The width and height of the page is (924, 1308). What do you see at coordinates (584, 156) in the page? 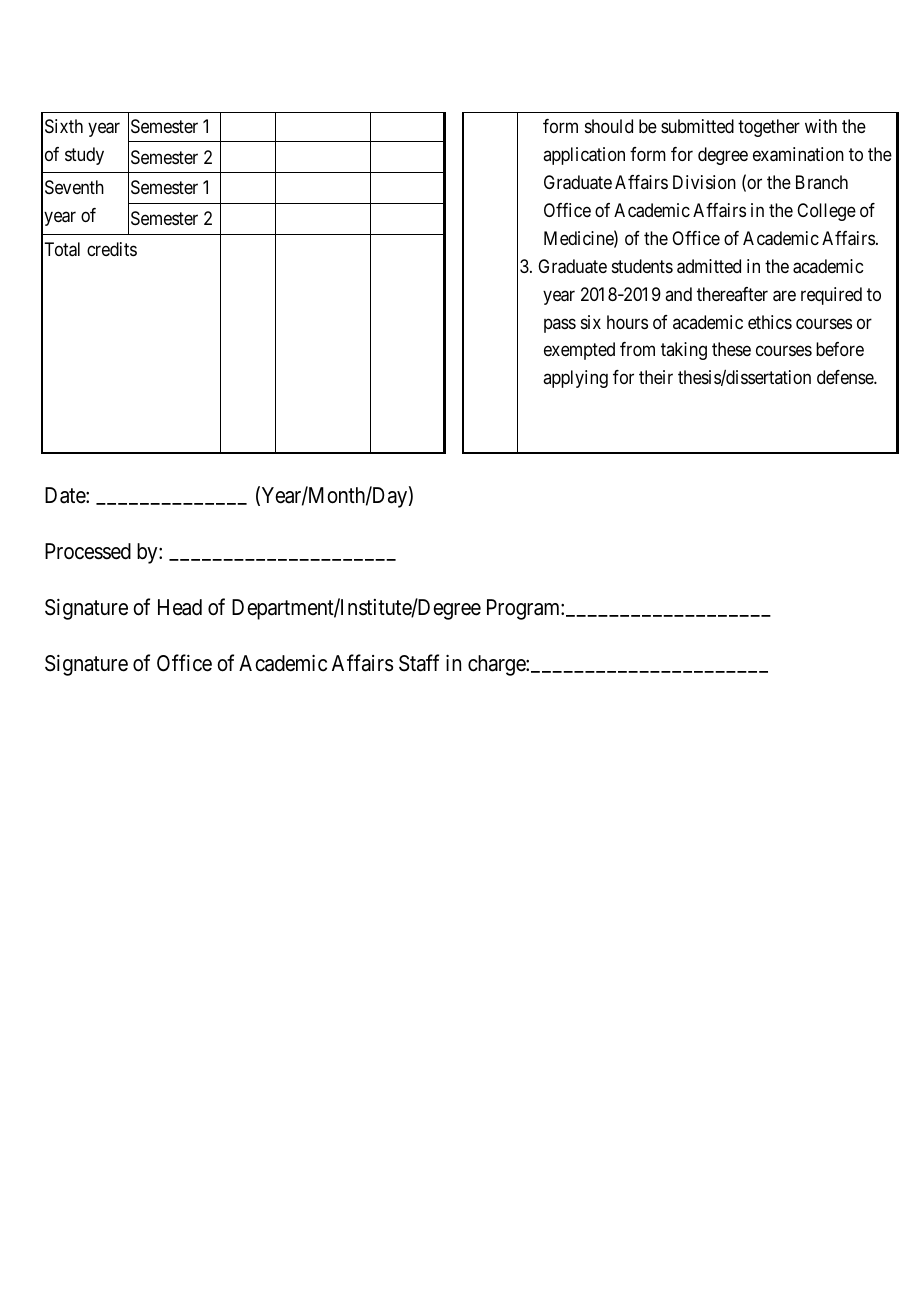
I see `application` at bounding box center [584, 156].
